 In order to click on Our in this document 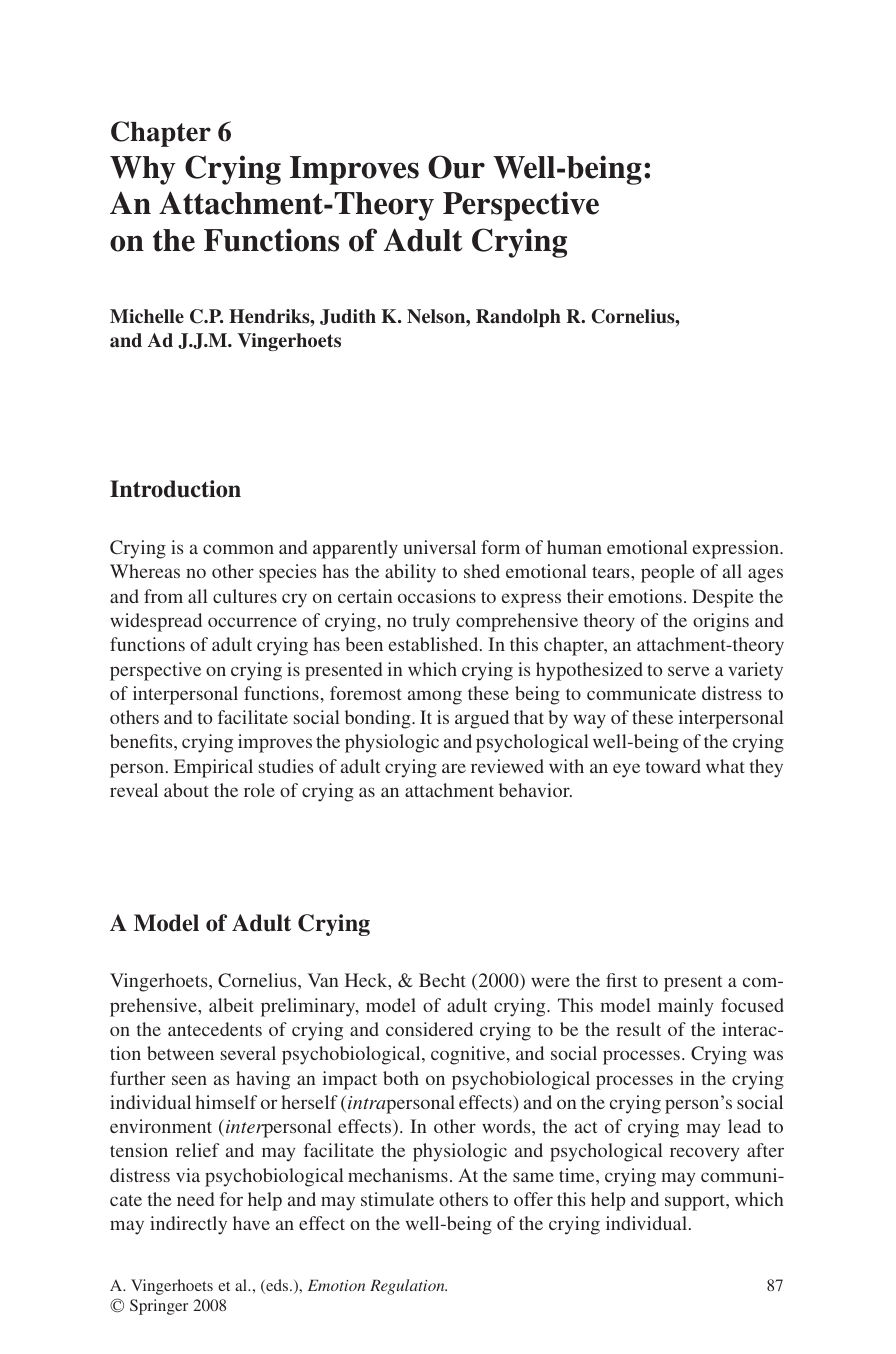, I will do `click(456, 167)`.
